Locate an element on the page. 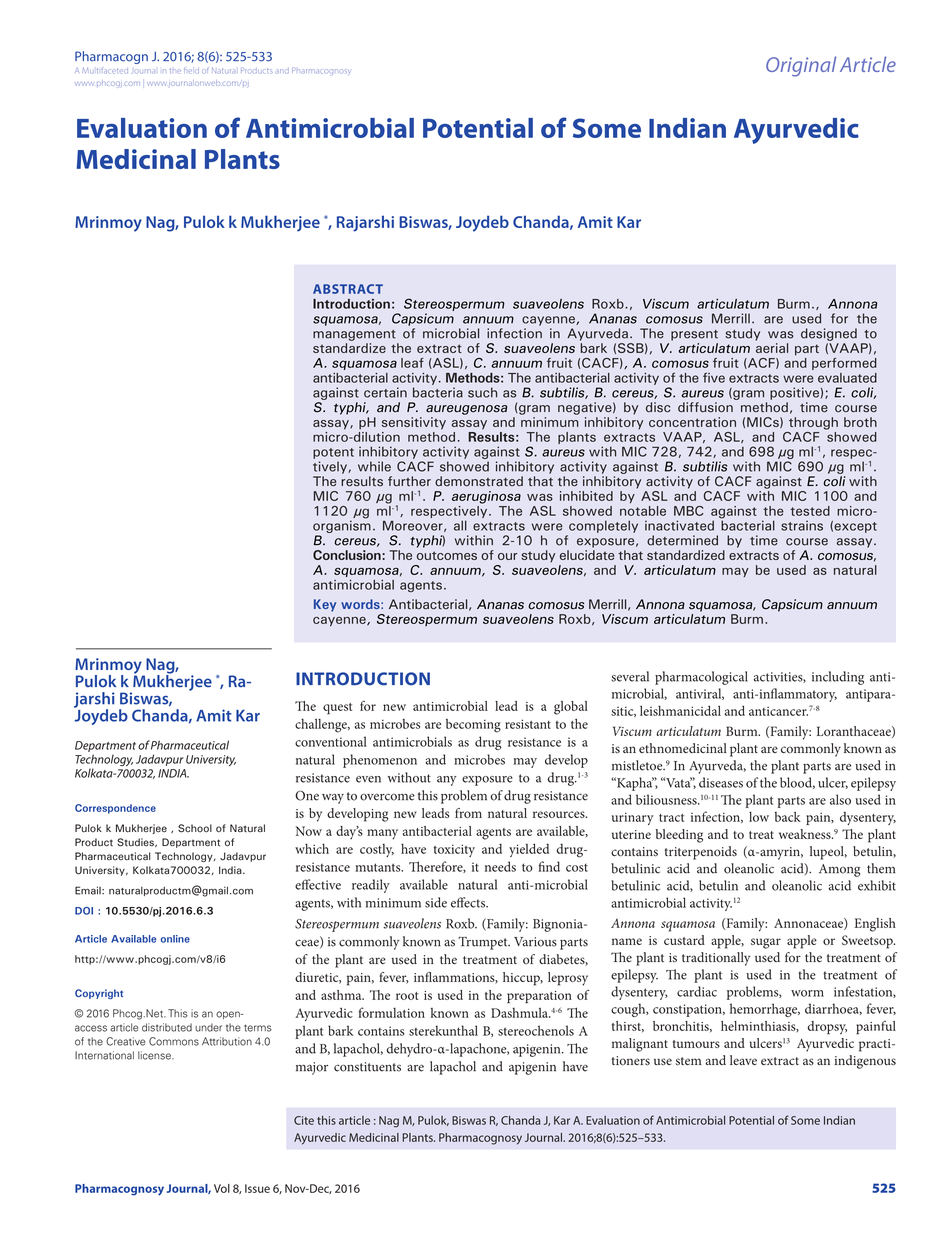  Original is located at coordinates (801, 66).
